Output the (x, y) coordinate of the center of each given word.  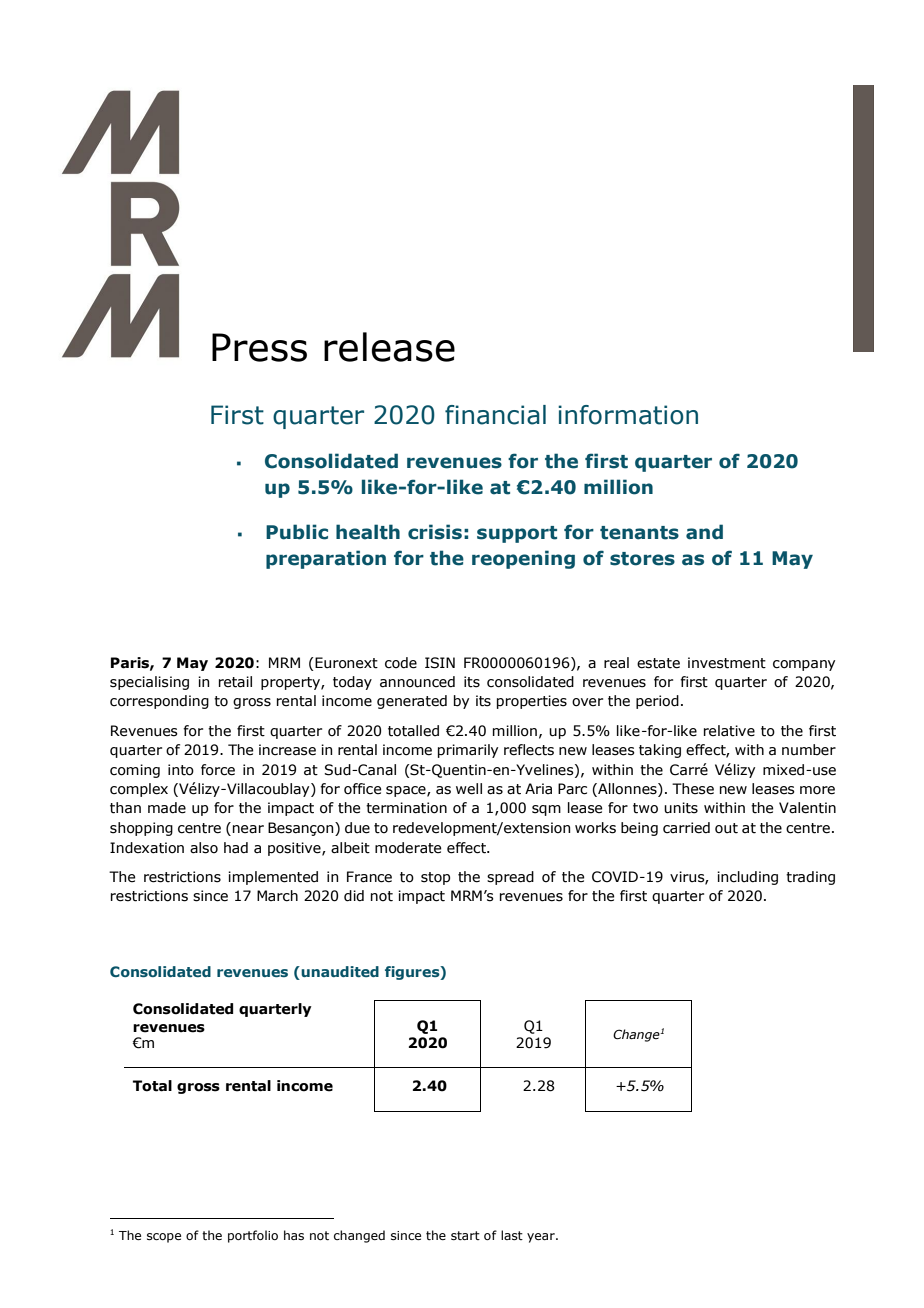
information (628, 415)
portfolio (253, 1236)
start (465, 1235)
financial (495, 415)
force (218, 770)
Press (259, 347)
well (469, 789)
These (693, 789)
